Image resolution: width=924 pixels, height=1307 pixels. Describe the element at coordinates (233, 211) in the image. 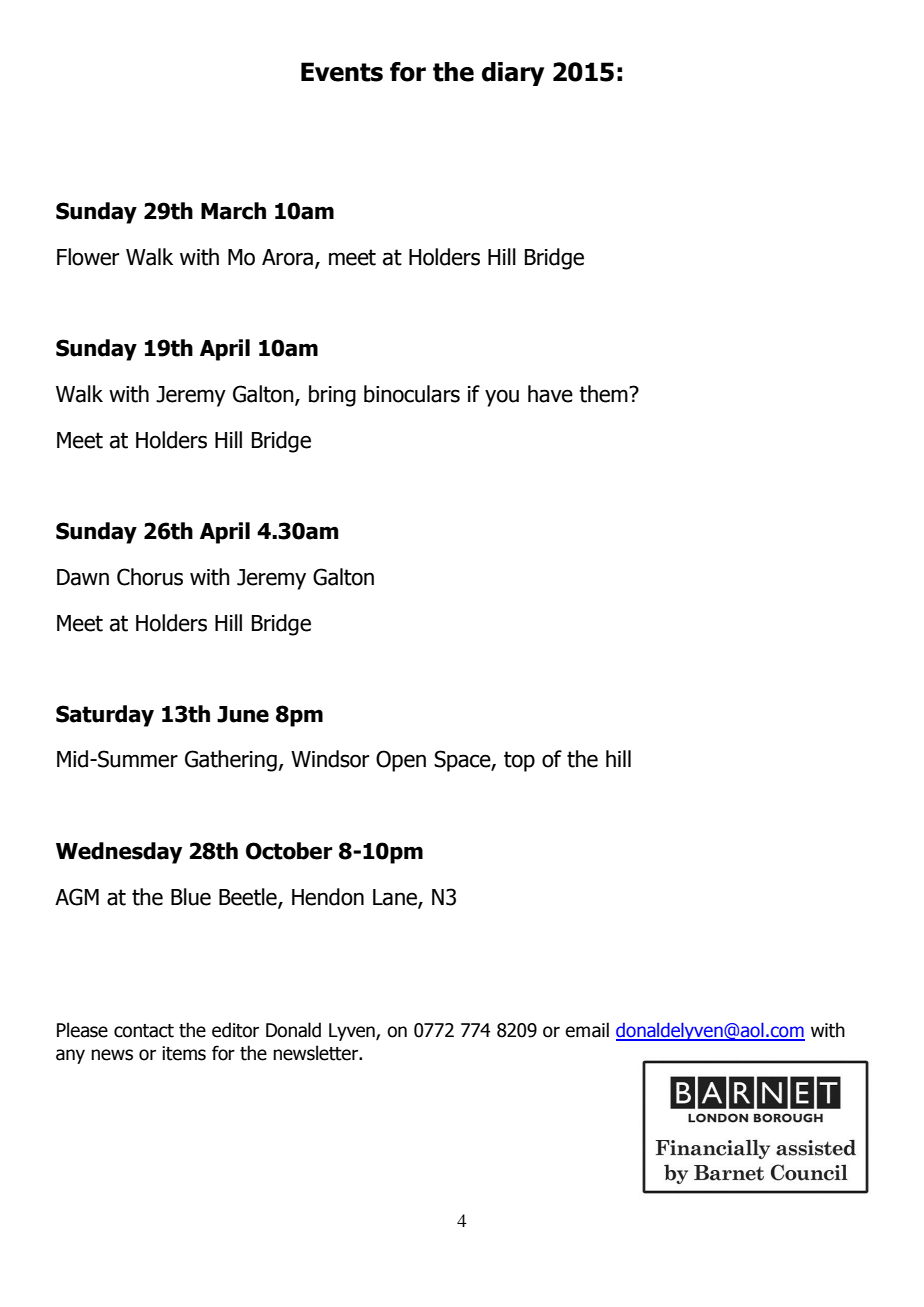

I see `March` at that location.
